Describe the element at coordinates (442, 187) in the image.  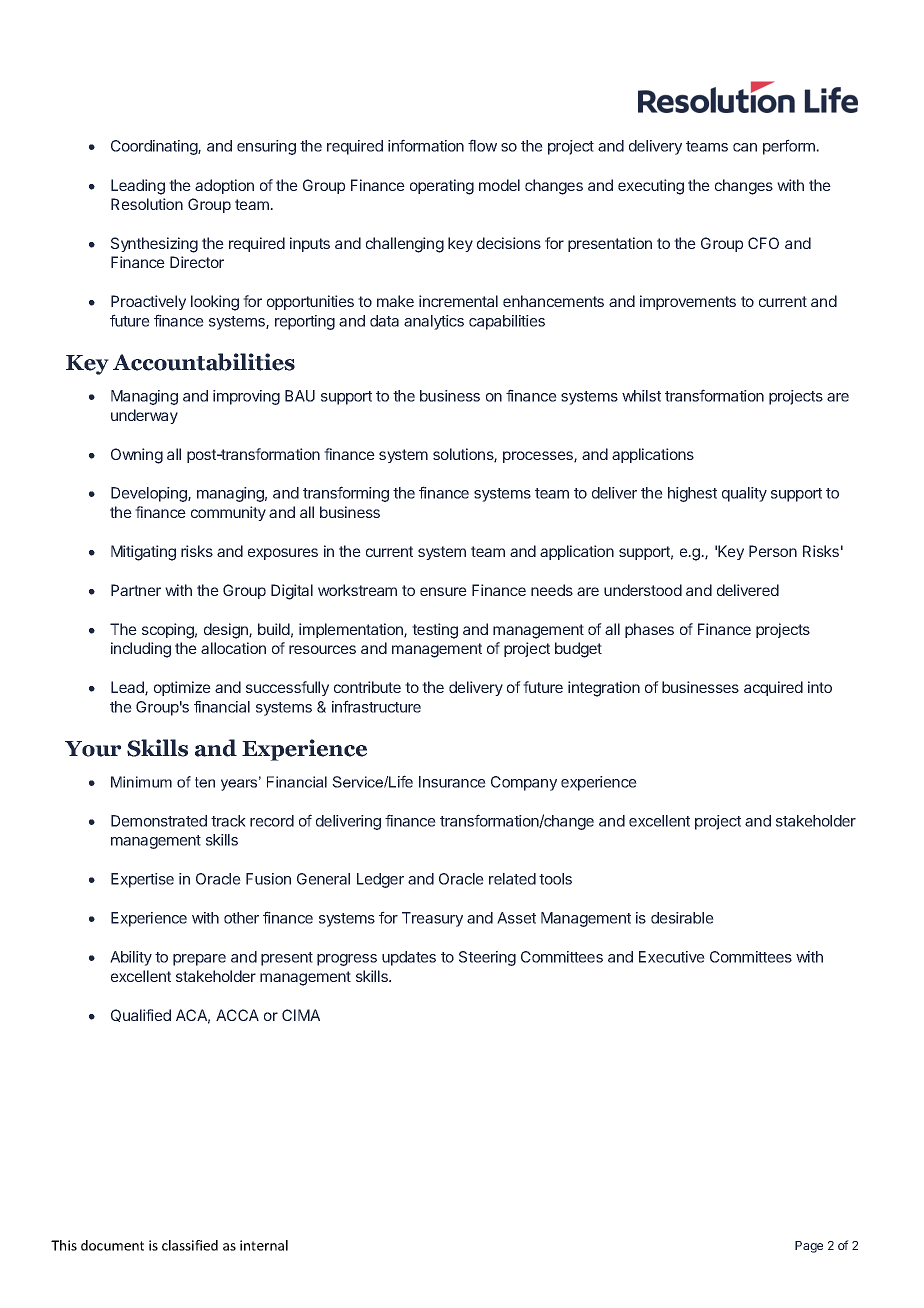
I see `operating` at that location.
